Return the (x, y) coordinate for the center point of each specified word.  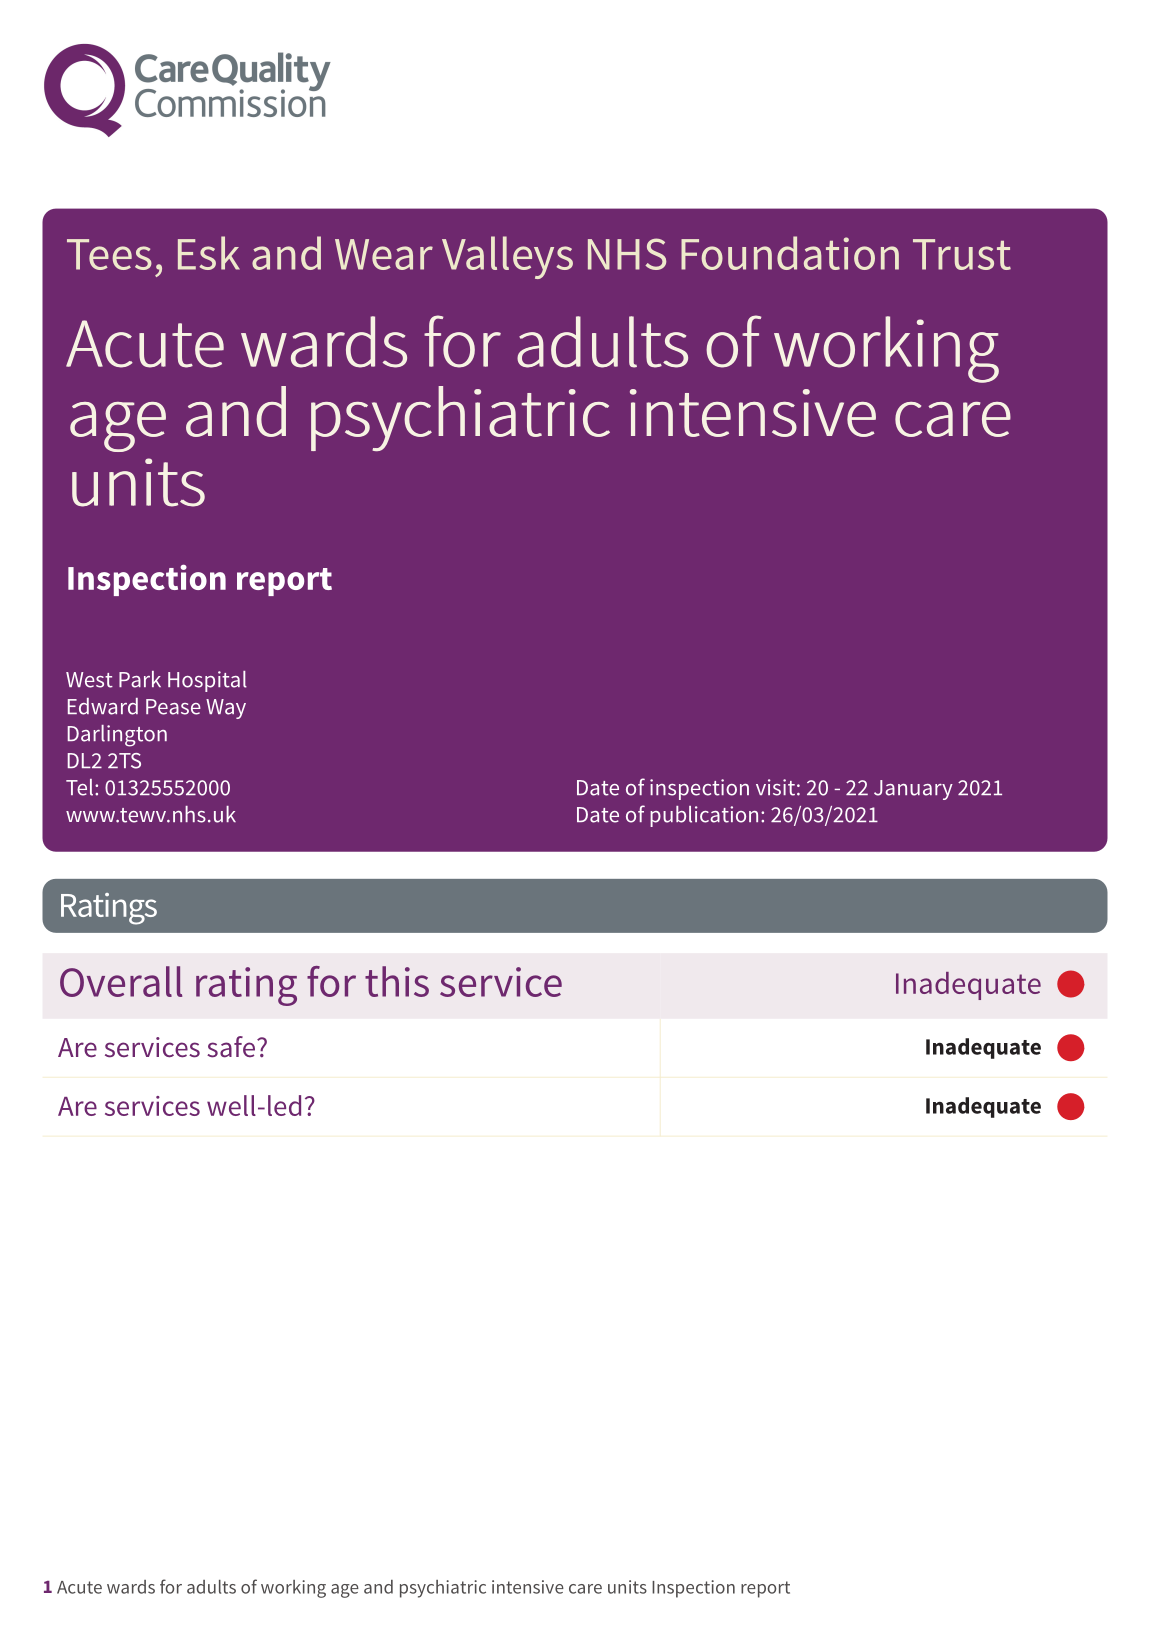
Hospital (207, 681)
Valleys (507, 257)
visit (775, 787)
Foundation (790, 253)
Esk (209, 253)
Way (226, 709)
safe (231, 1047)
